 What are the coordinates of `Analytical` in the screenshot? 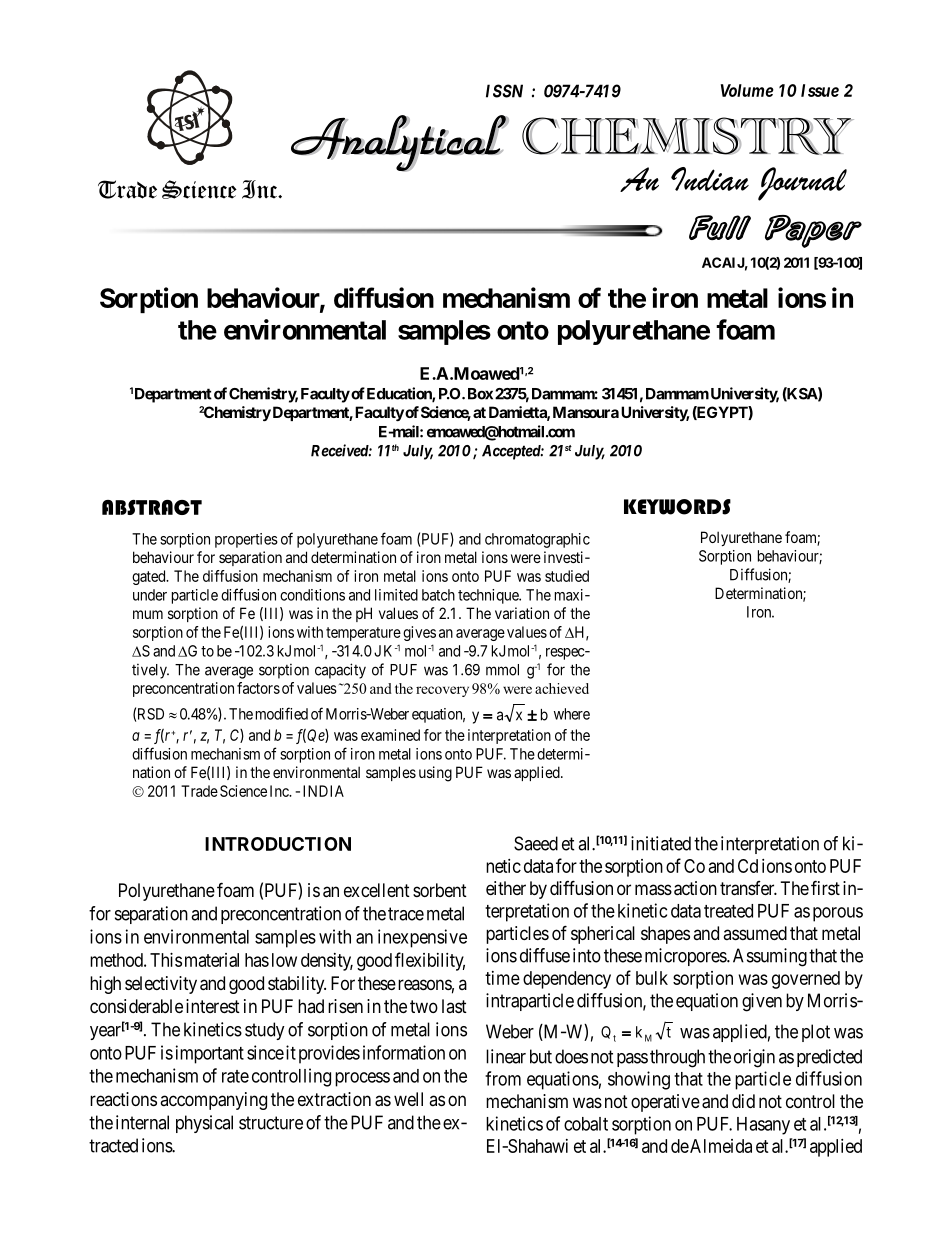 It's located at (399, 143).
